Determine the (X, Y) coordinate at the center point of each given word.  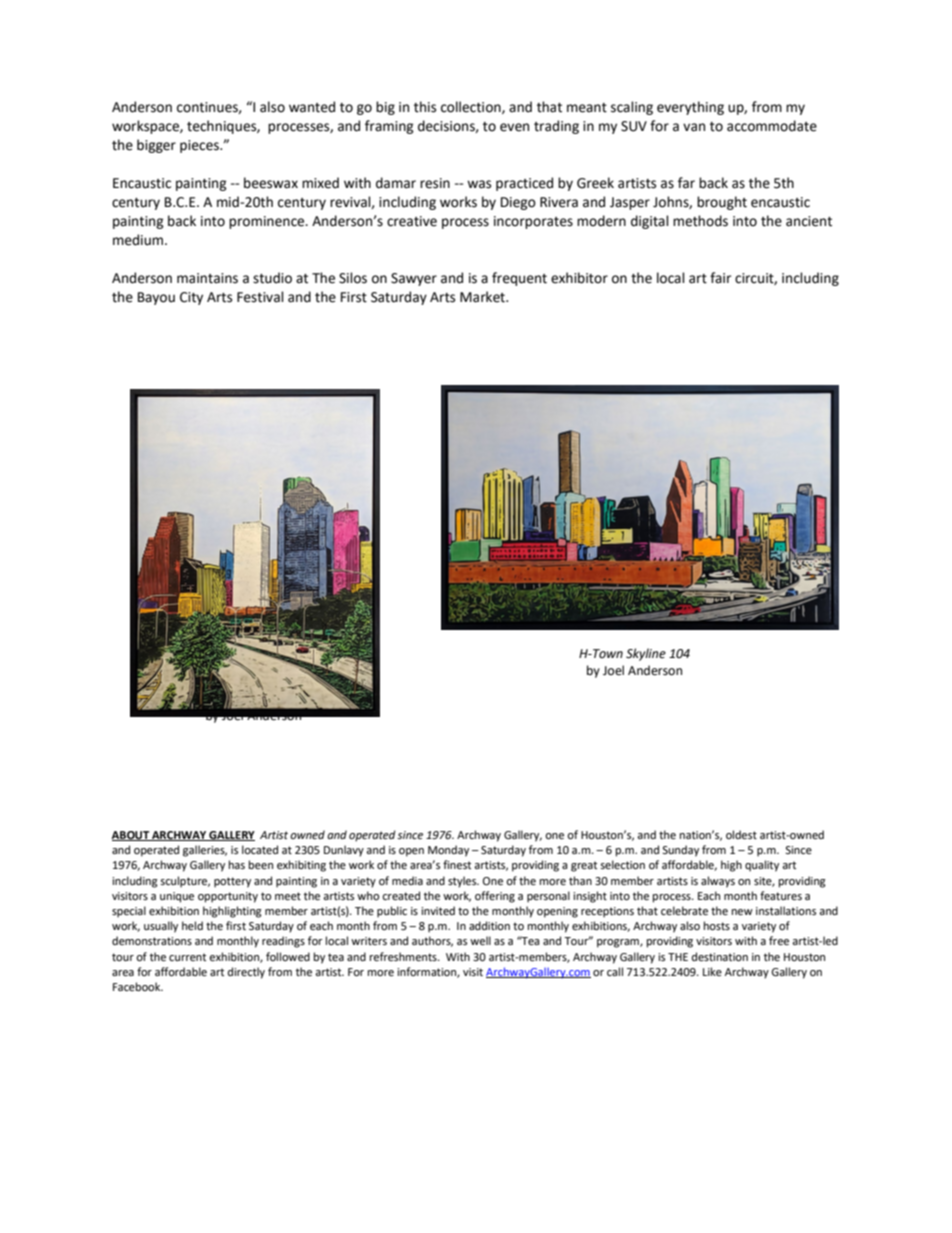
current (187, 957)
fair (720, 278)
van (694, 127)
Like (712, 971)
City (191, 298)
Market (483, 297)
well (480, 941)
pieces (200, 146)
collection (472, 107)
